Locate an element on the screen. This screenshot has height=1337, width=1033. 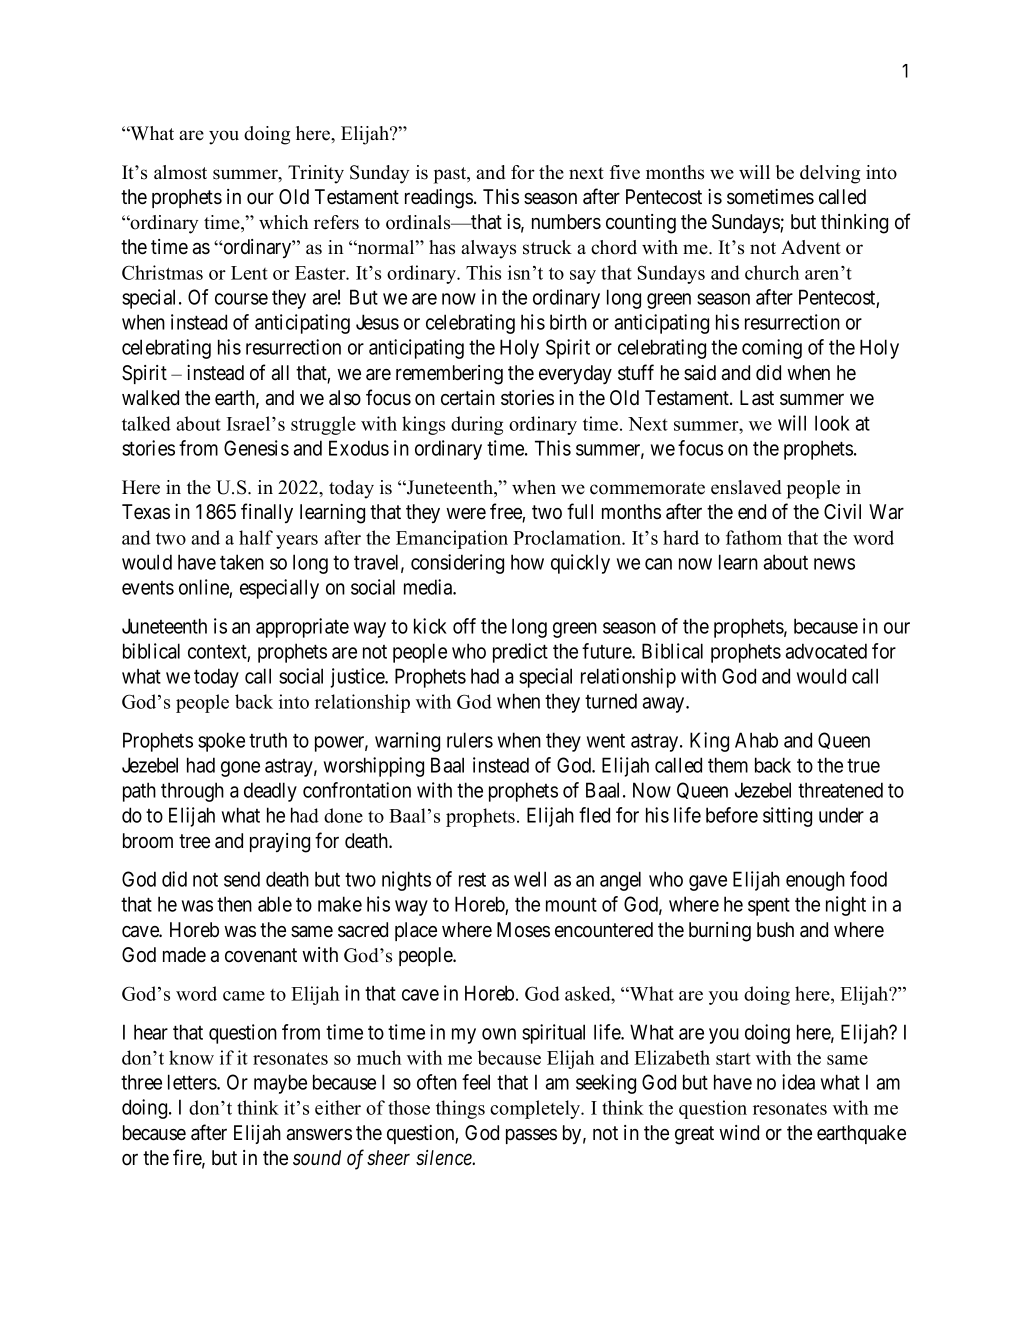
letters is located at coordinates (193, 1082).
